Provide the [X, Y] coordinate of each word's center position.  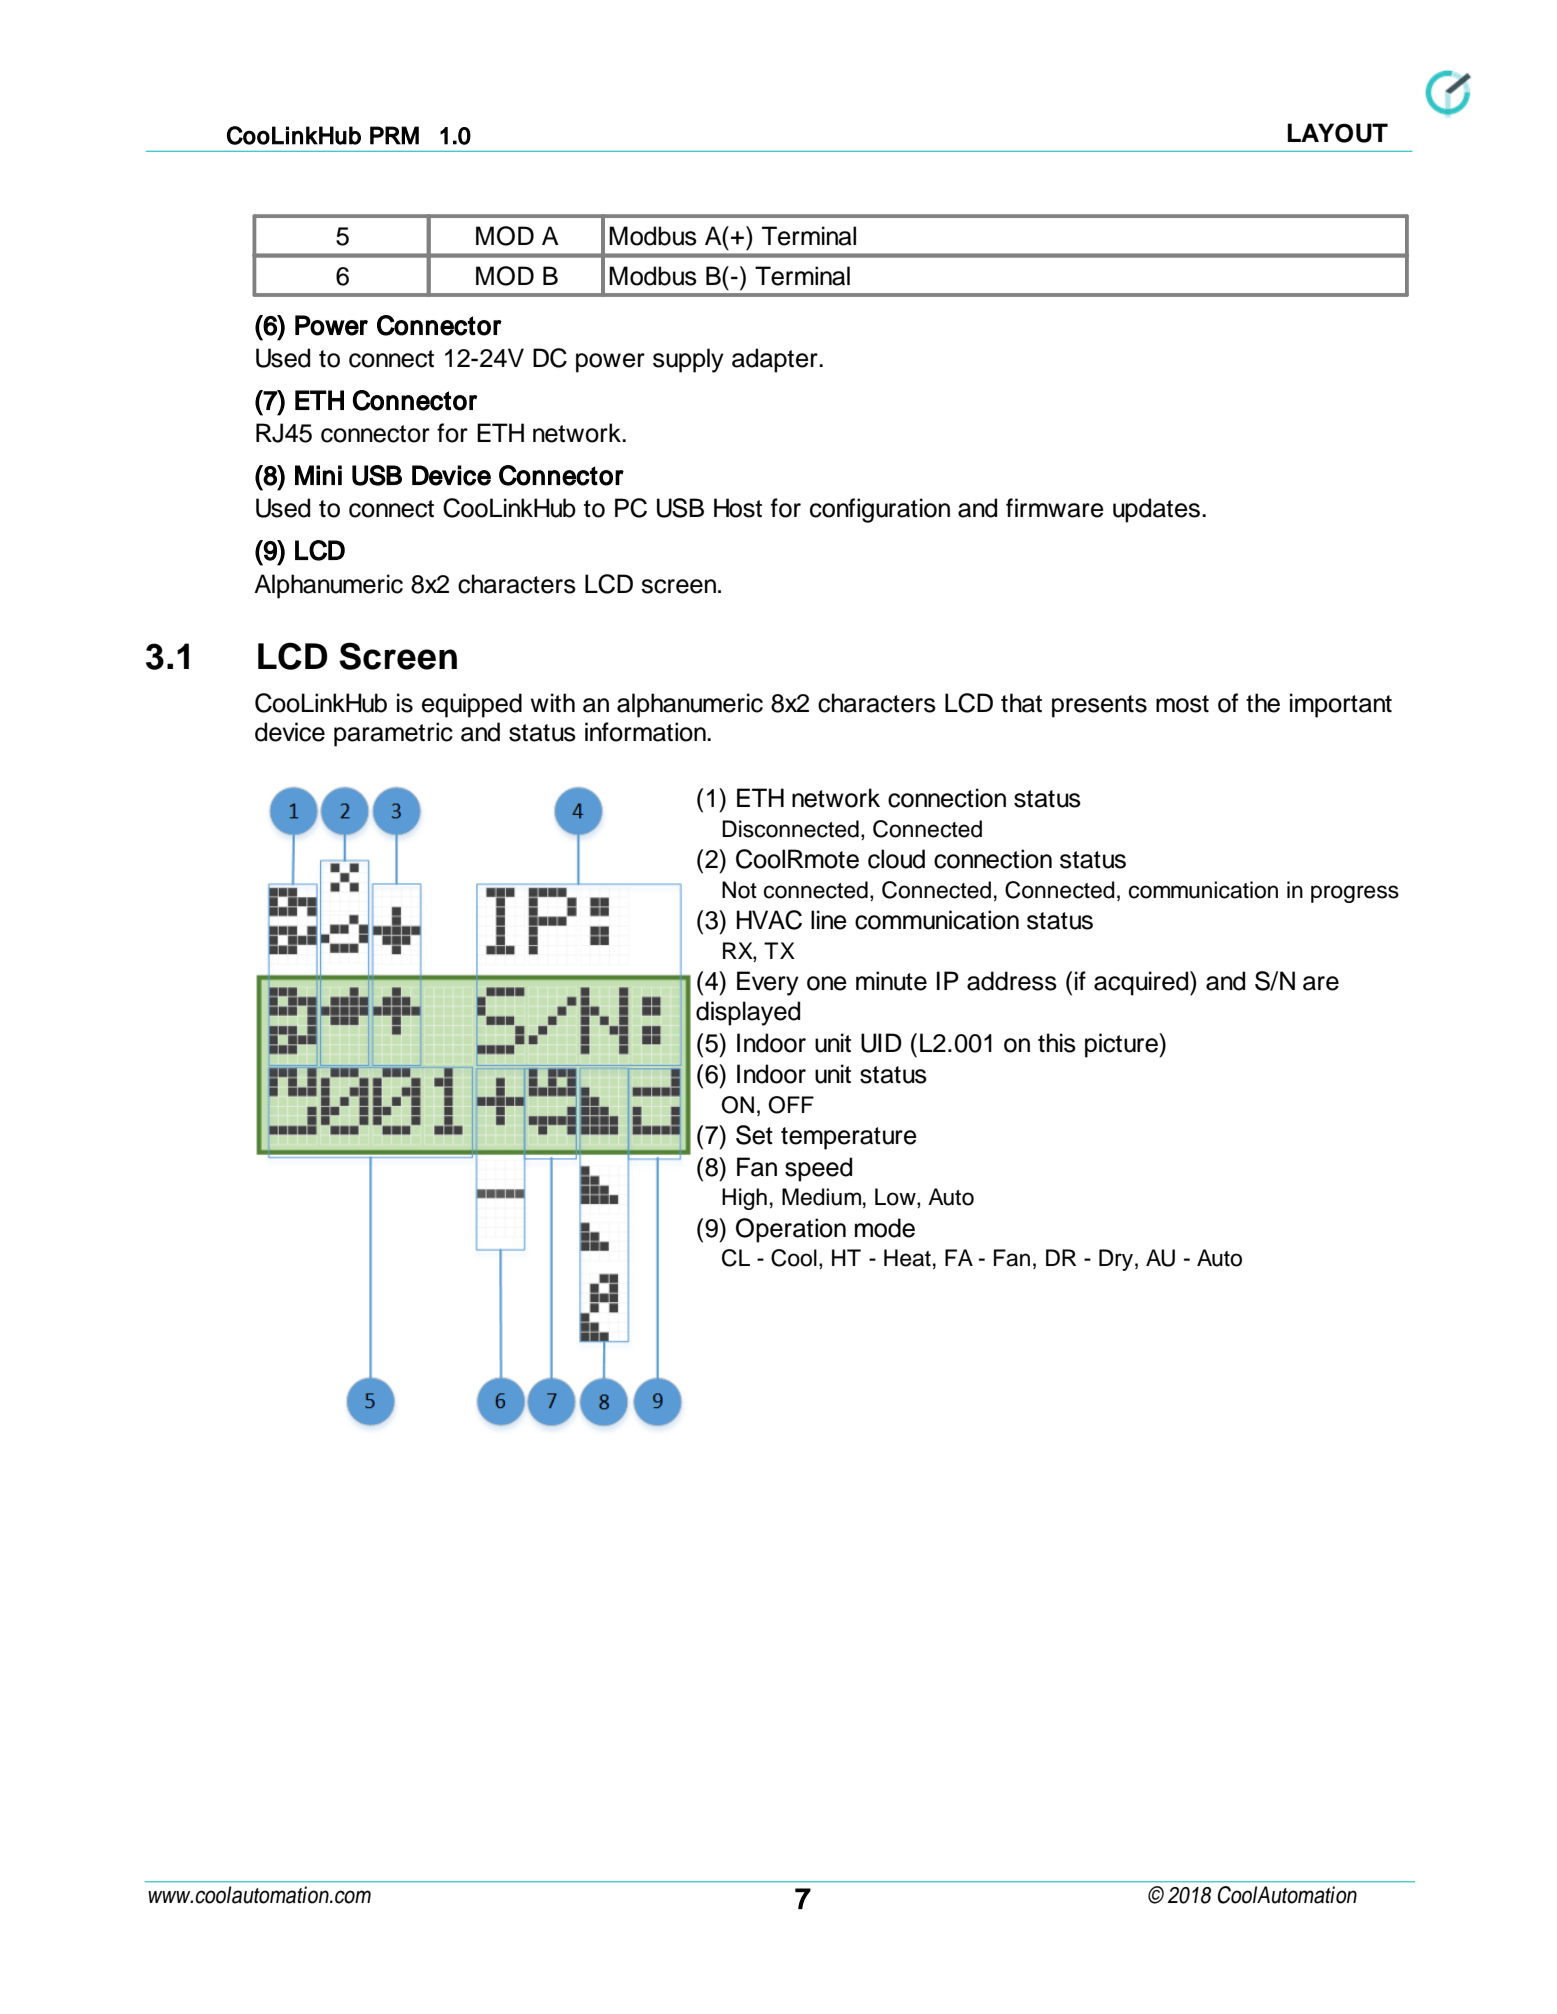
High [744, 1199]
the [1263, 703]
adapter [776, 360]
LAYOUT [1338, 133]
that [1021, 703]
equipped [472, 705]
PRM [394, 135]
